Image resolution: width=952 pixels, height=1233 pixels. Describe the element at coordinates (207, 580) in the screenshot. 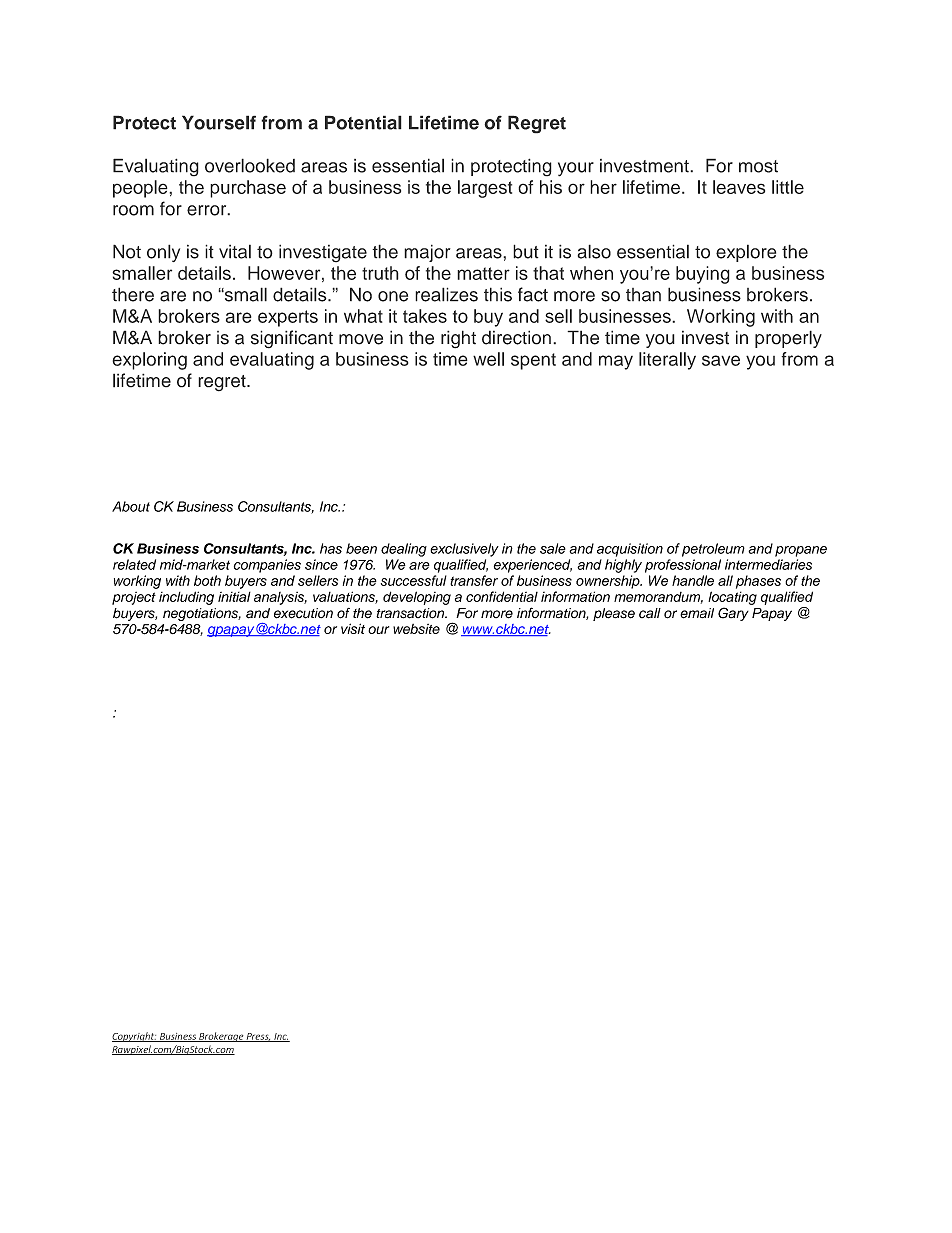

I see `both` at that location.
